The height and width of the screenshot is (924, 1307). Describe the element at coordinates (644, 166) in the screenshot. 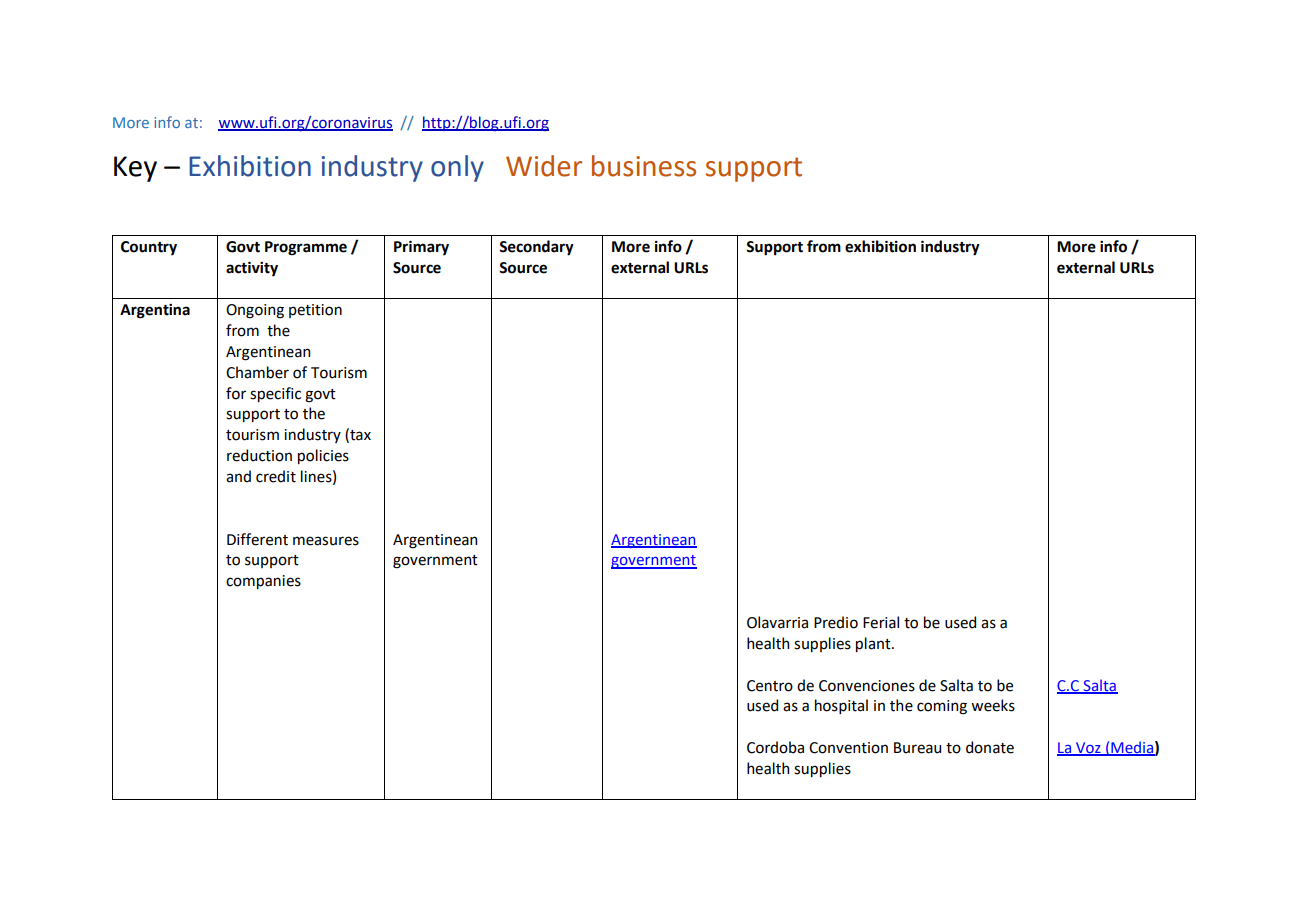

I see `business` at that location.
